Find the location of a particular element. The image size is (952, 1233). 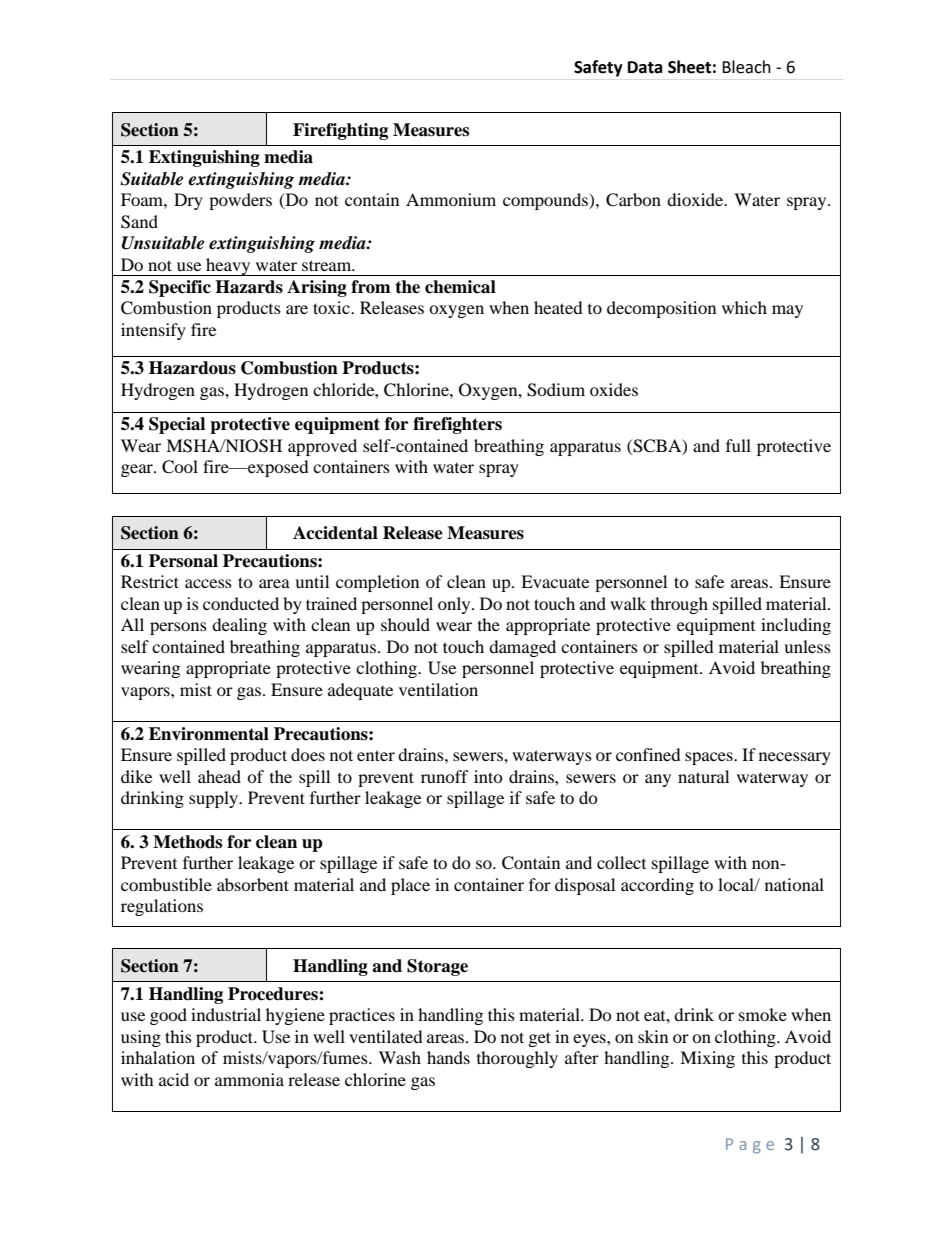

spaces is located at coordinates (710, 758).
